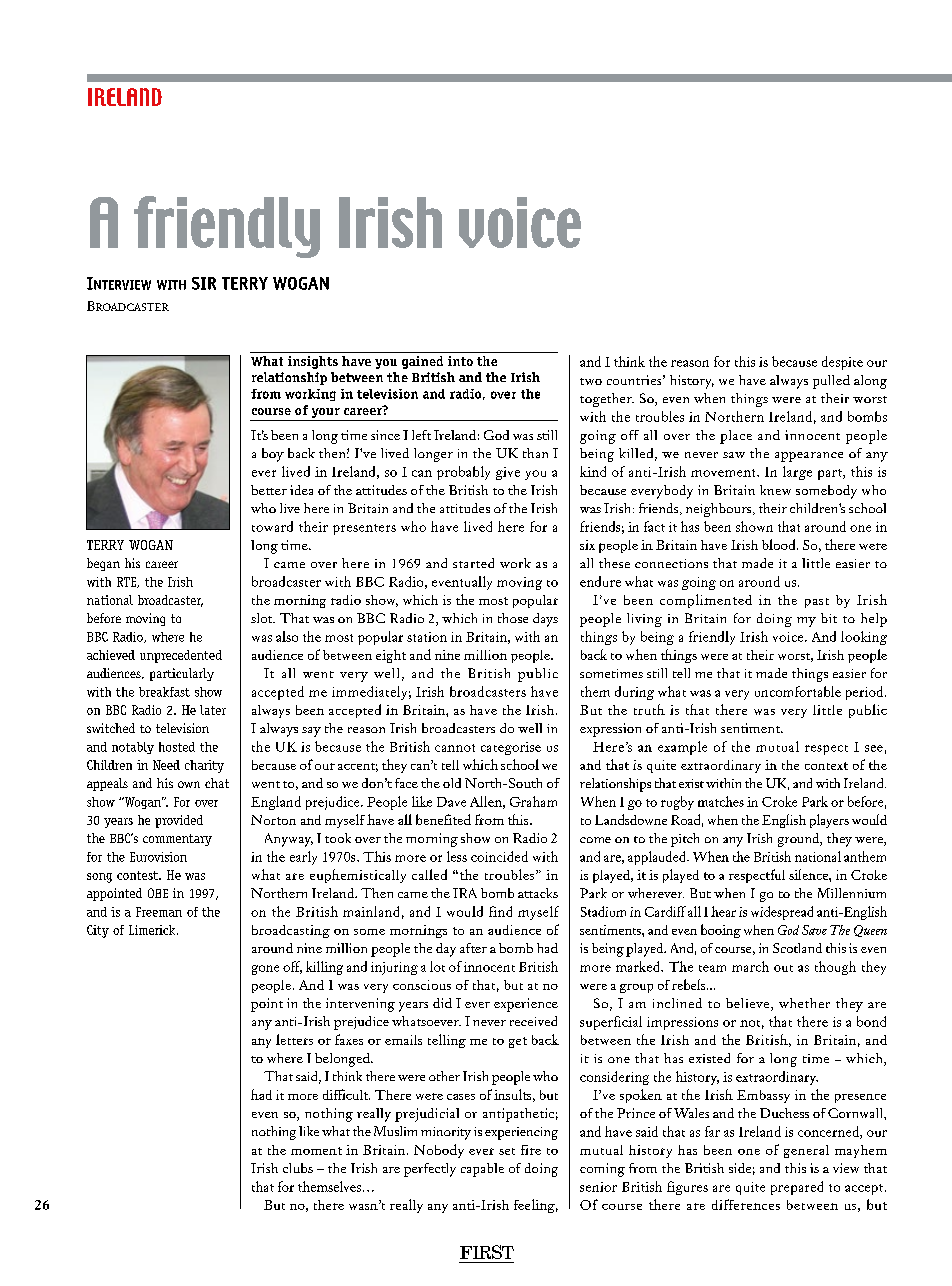 The height and width of the page is (1286, 952). Describe the element at coordinates (272, 526) in the page. I see `toward` at that location.
